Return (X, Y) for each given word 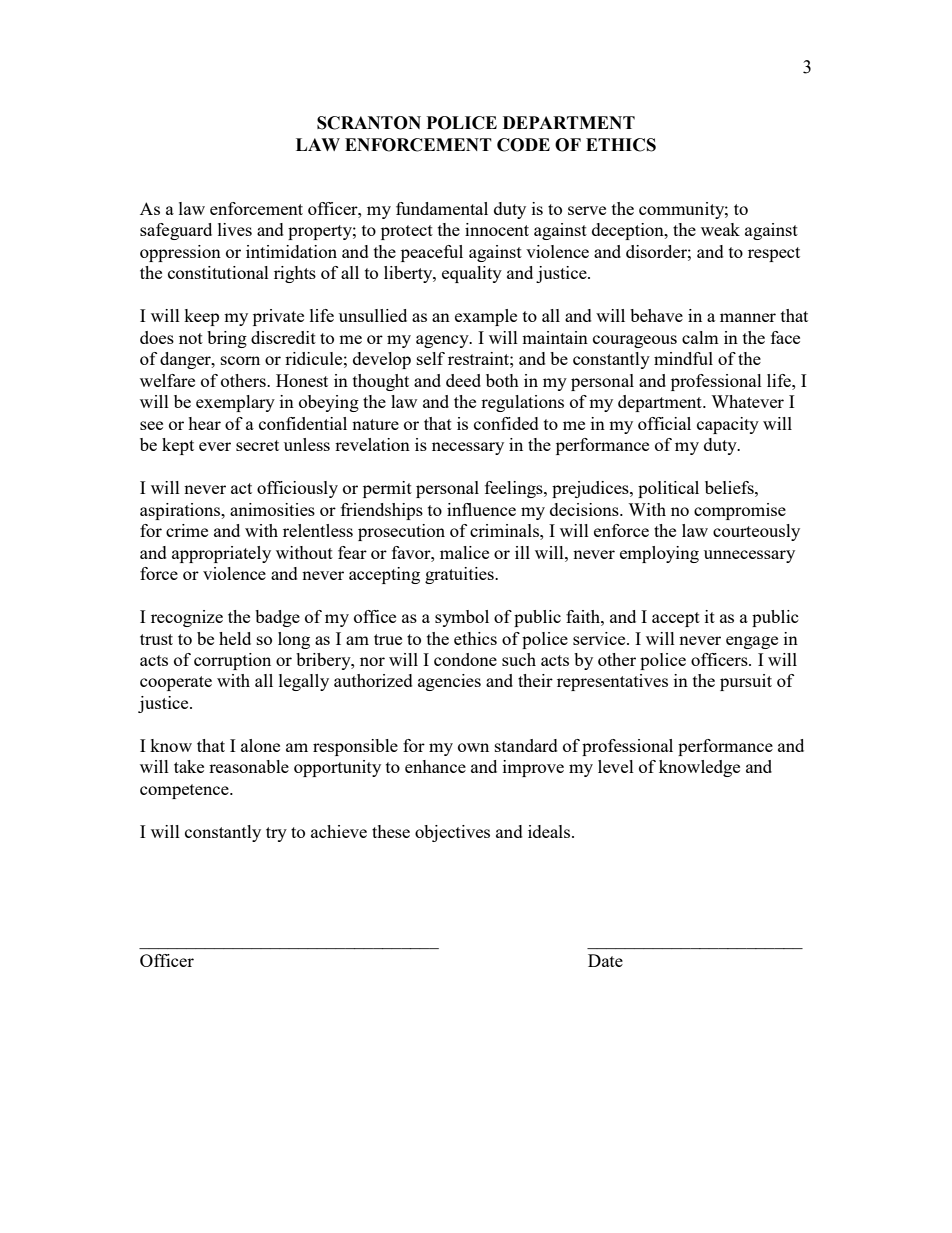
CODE (523, 145)
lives (235, 229)
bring (227, 339)
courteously (756, 532)
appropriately (221, 554)
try (276, 834)
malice (464, 552)
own (473, 747)
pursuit (746, 682)
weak (720, 229)
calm (700, 337)
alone (260, 745)
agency (443, 341)
